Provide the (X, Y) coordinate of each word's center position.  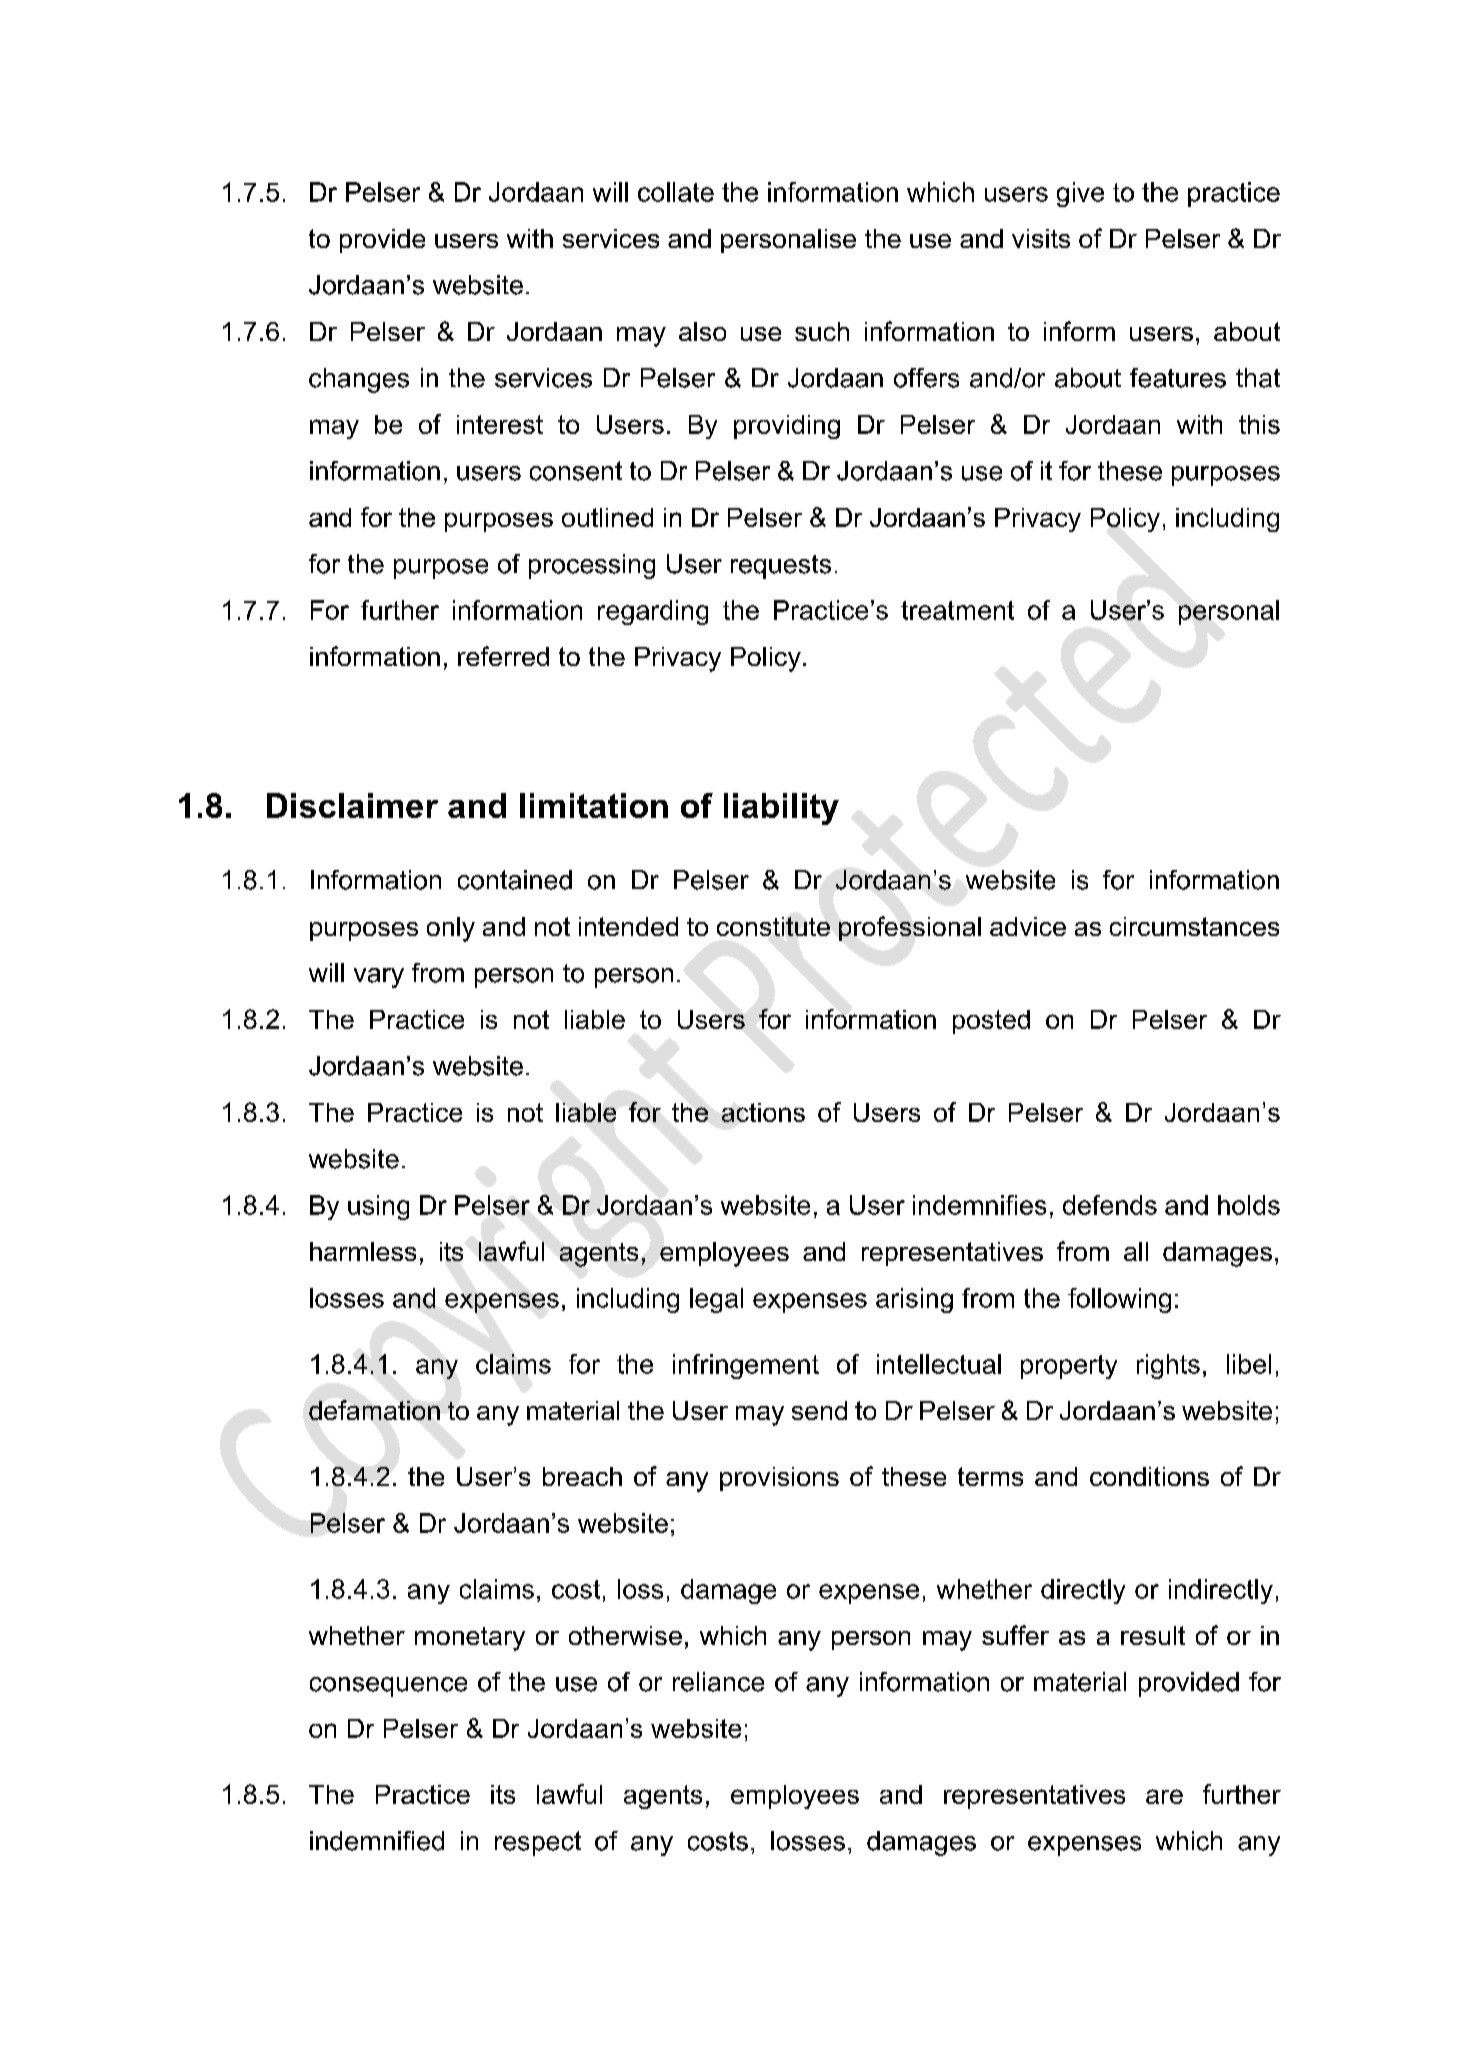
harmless (363, 1251)
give (1080, 194)
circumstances (1194, 926)
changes (359, 380)
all (1136, 1251)
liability (781, 809)
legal (716, 1300)
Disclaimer (352, 805)
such (822, 331)
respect (538, 1843)
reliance (718, 1682)
